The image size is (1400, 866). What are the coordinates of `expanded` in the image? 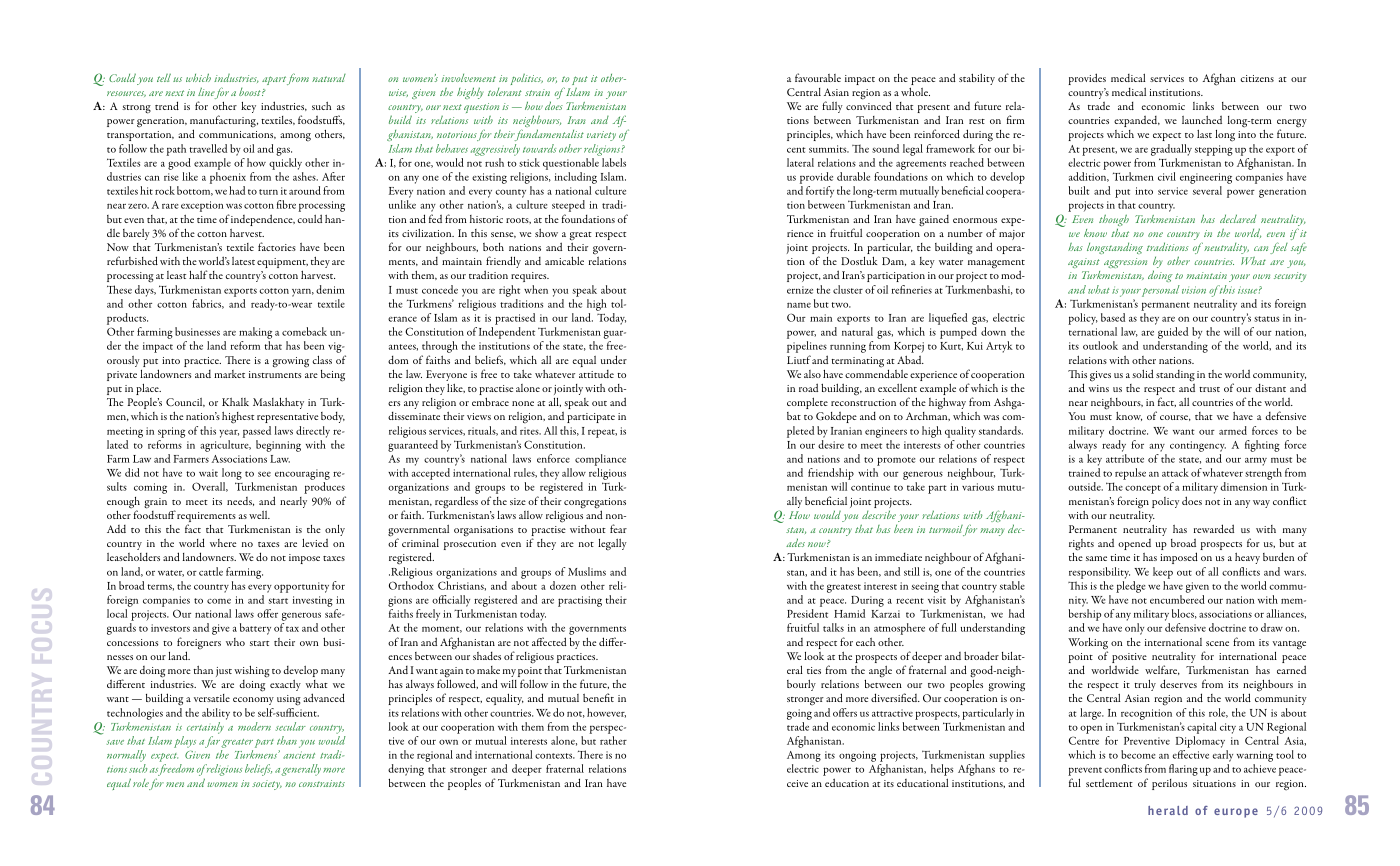 It's located at (1137, 121).
